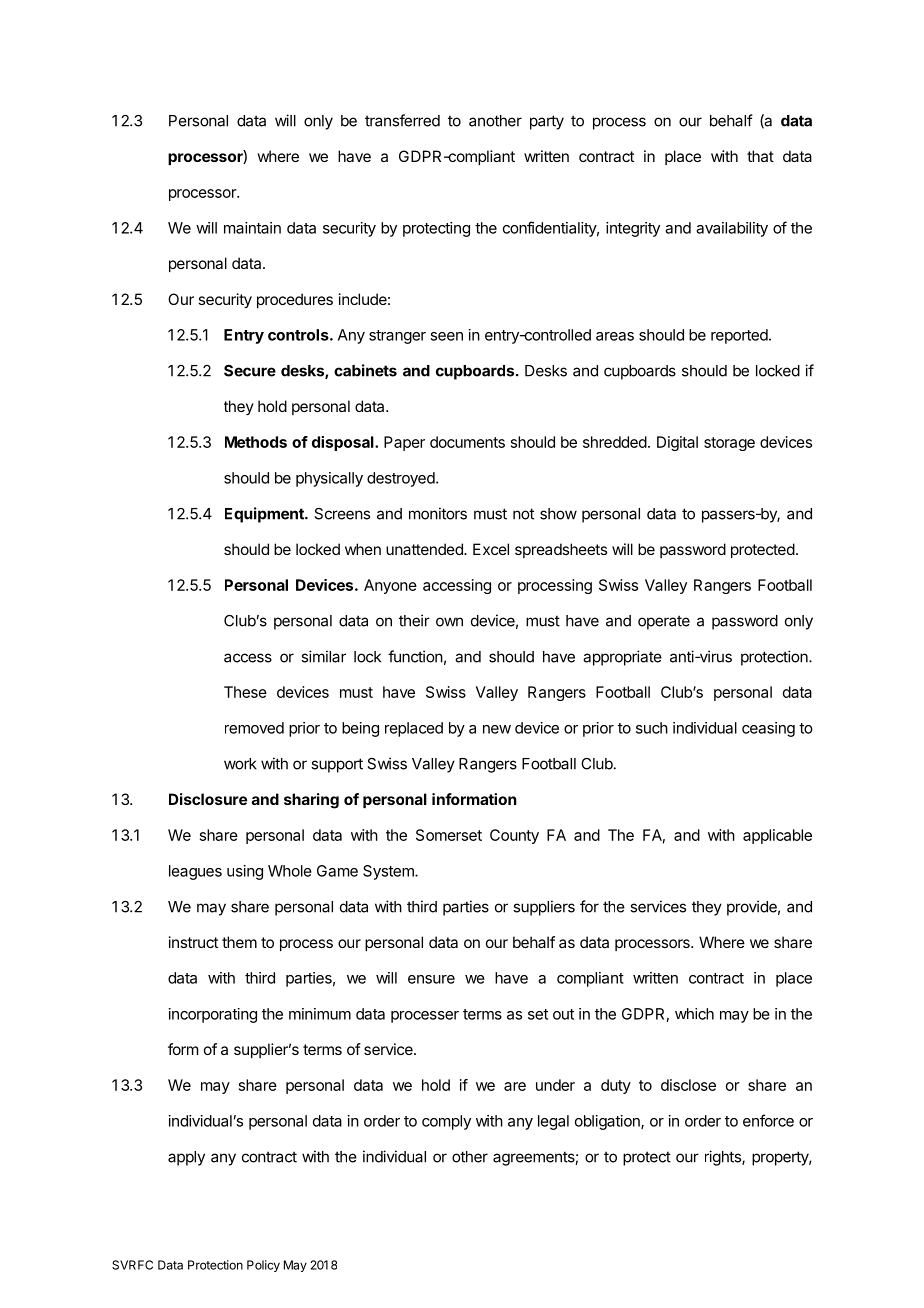 The image size is (924, 1308). Describe the element at coordinates (652, 728) in the screenshot. I see `such` at that location.
